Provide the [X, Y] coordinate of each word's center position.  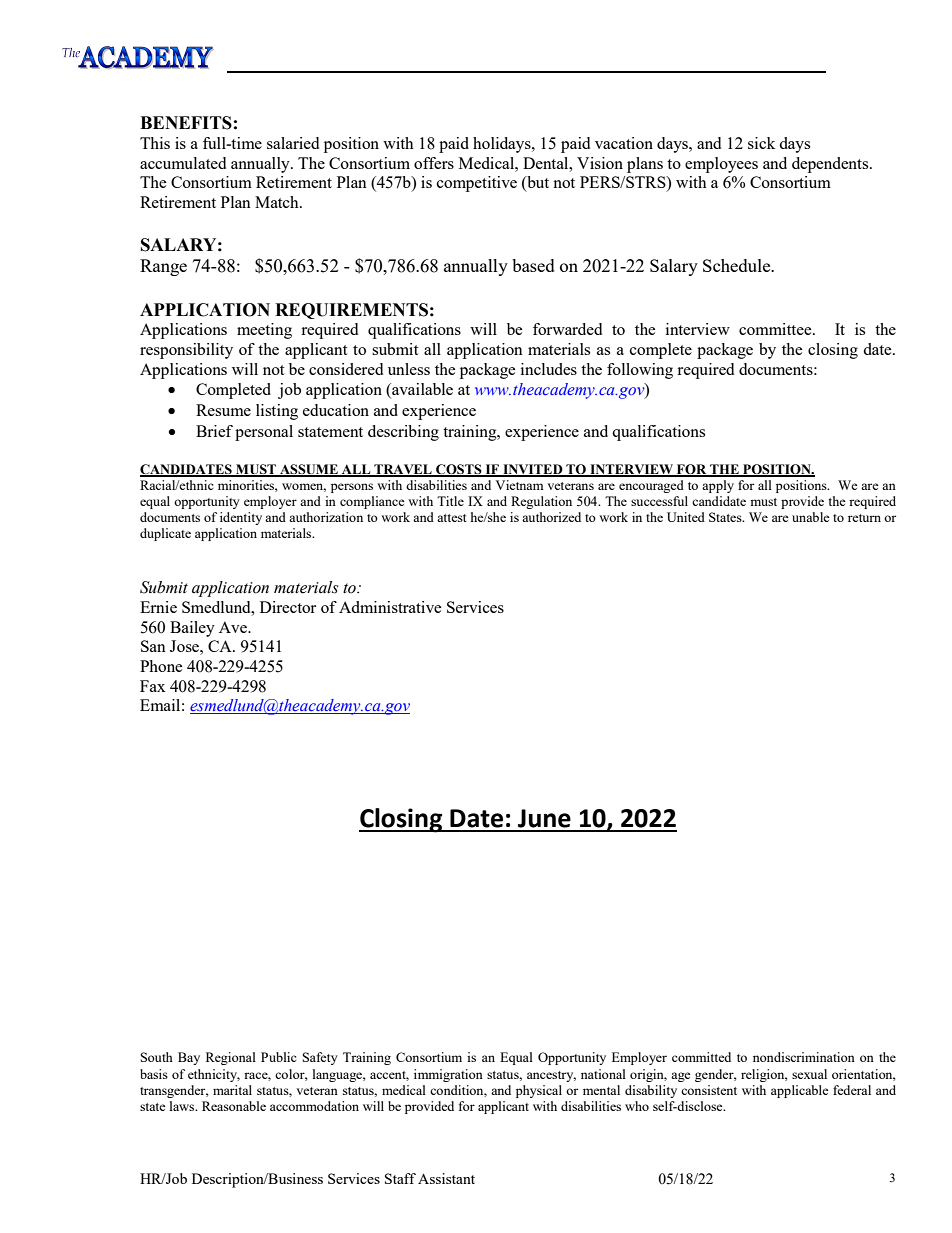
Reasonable [234, 1106]
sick [761, 143]
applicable [800, 1091]
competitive [477, 184]
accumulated [183, 163]
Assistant [446, 1178]
